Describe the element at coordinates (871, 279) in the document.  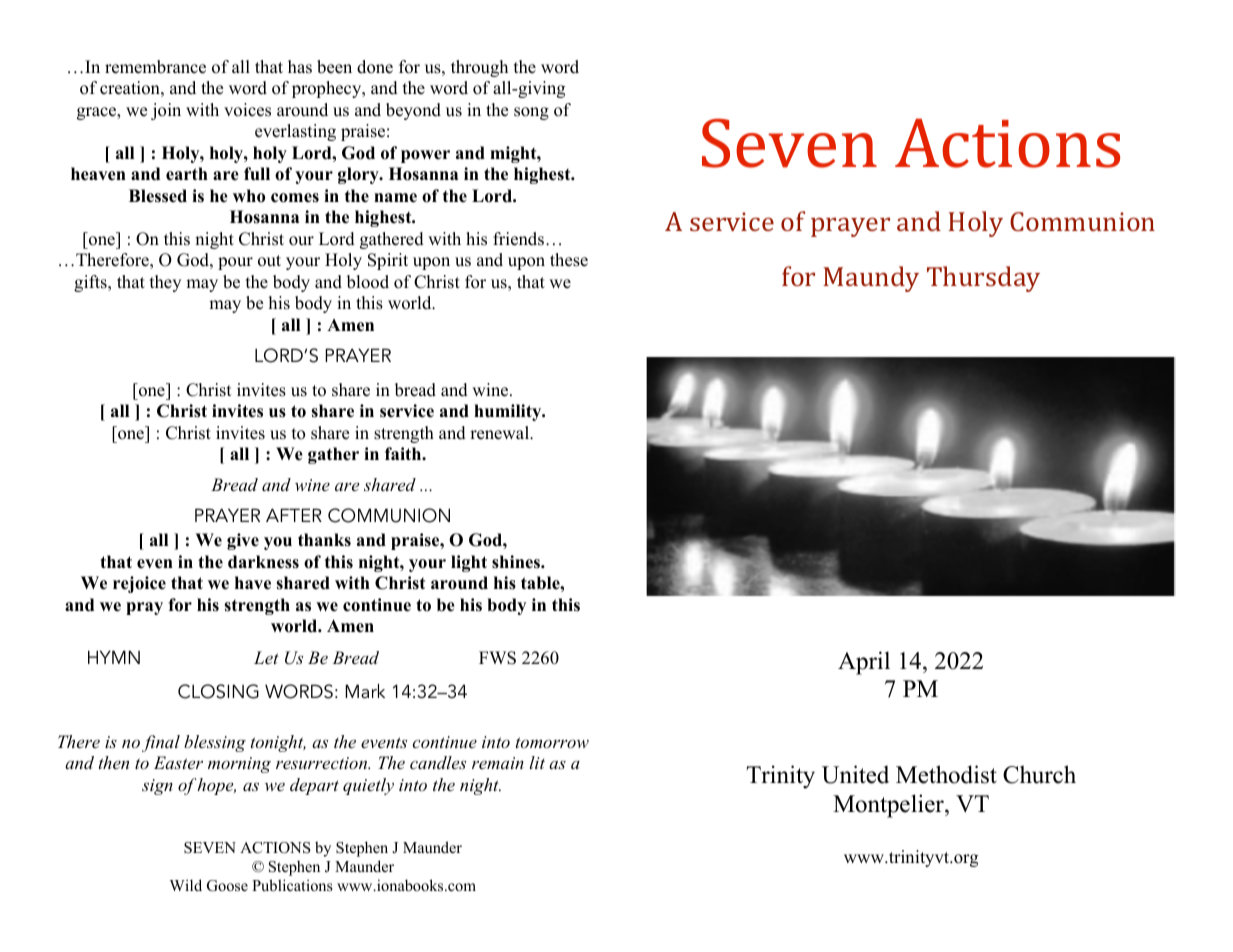
I see `Maundy` at that location.
